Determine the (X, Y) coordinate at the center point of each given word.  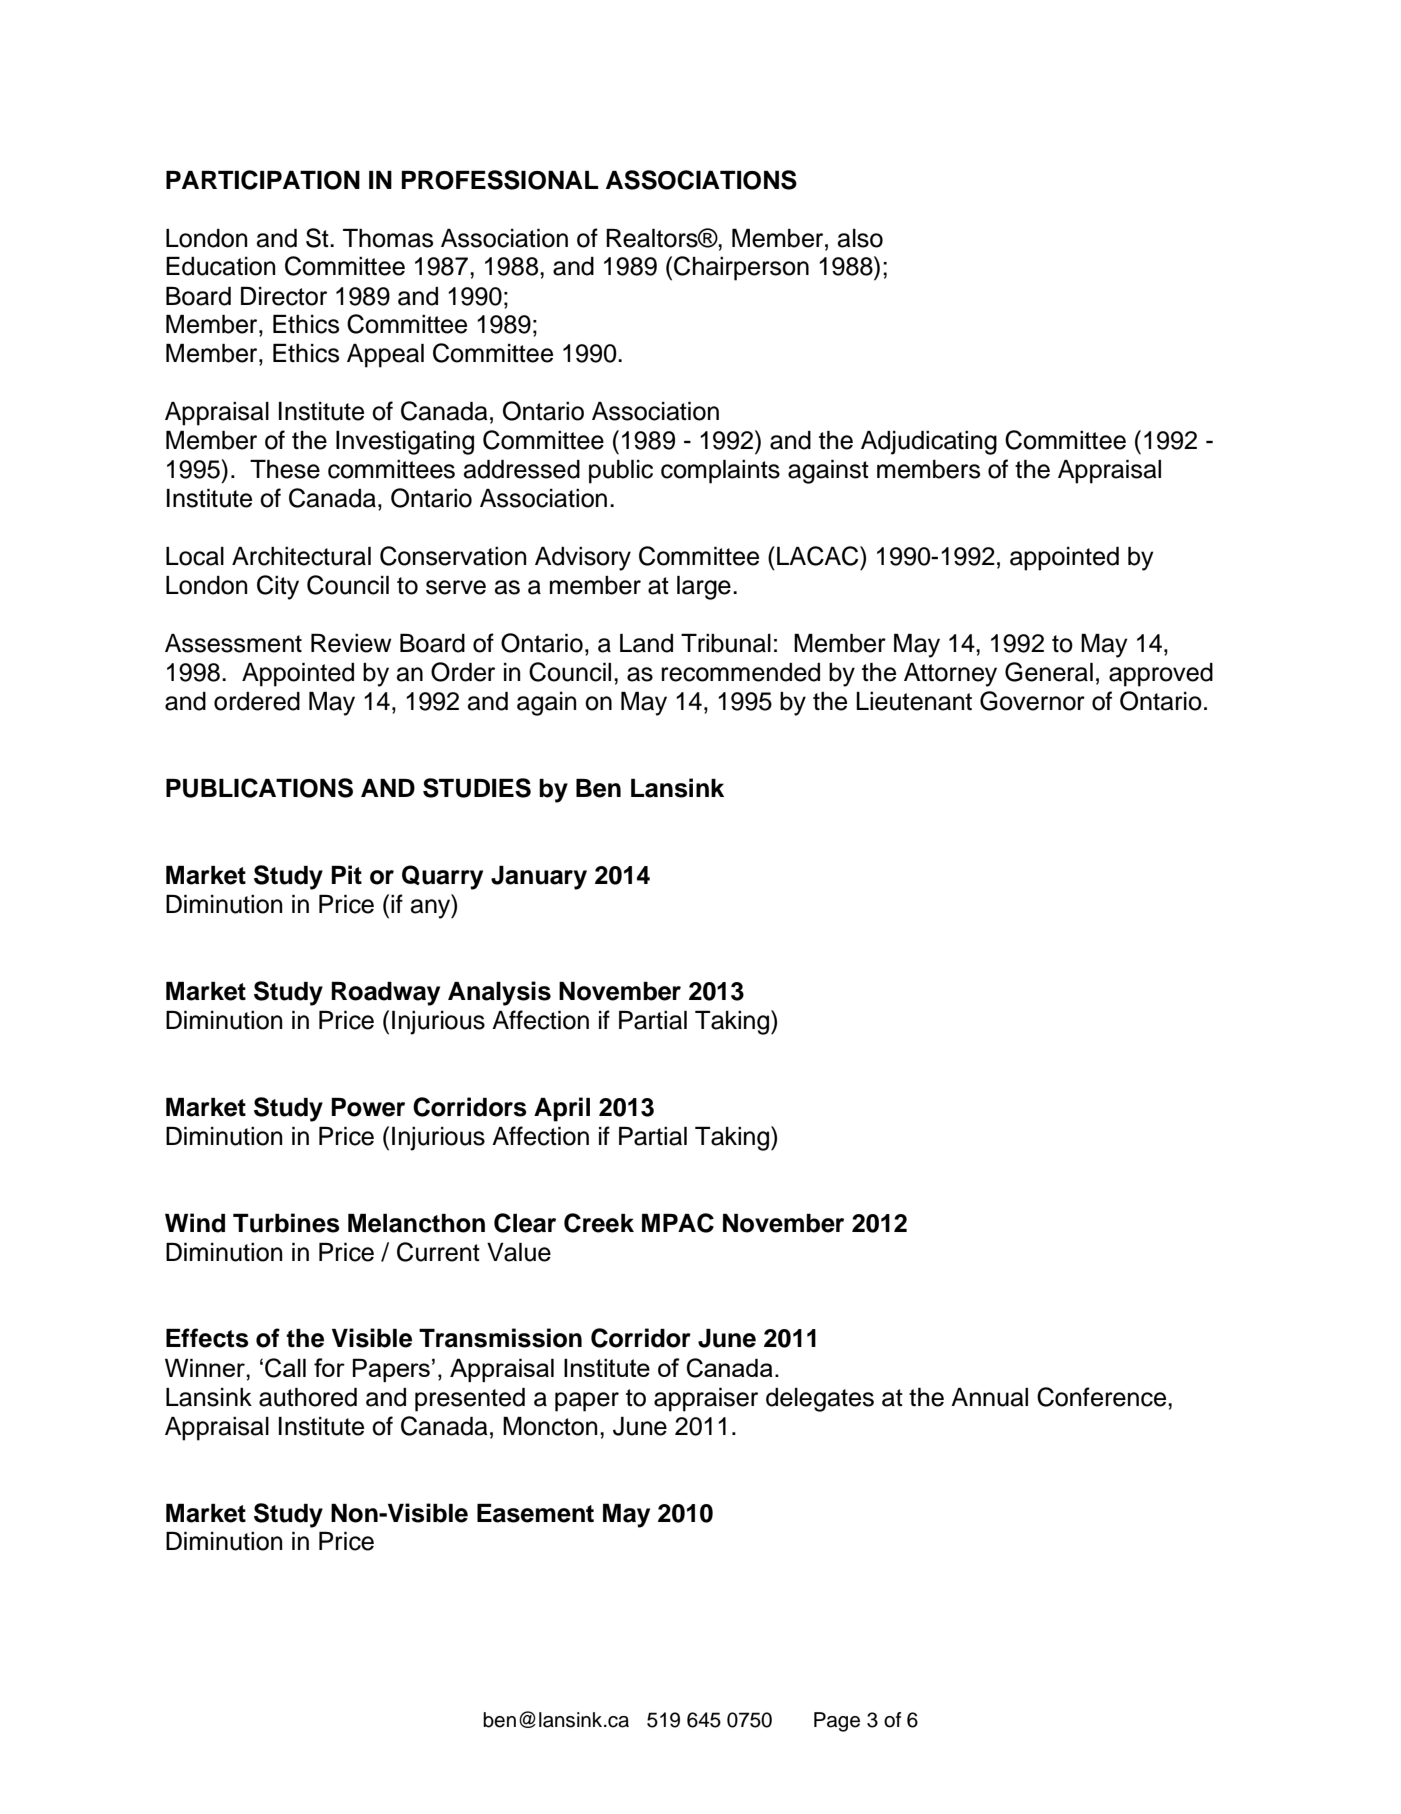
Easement (535, 1513)
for (329, 1367)
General (1049, 672)
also (860, 238)
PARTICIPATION (263, 180)
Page (837, 1722)
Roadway (385, 994)
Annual (989, 1397)
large (704, 588)
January (539, 878)
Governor (1032, 701)
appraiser (706, 1400)
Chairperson (741, 268)
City (278, 587)
